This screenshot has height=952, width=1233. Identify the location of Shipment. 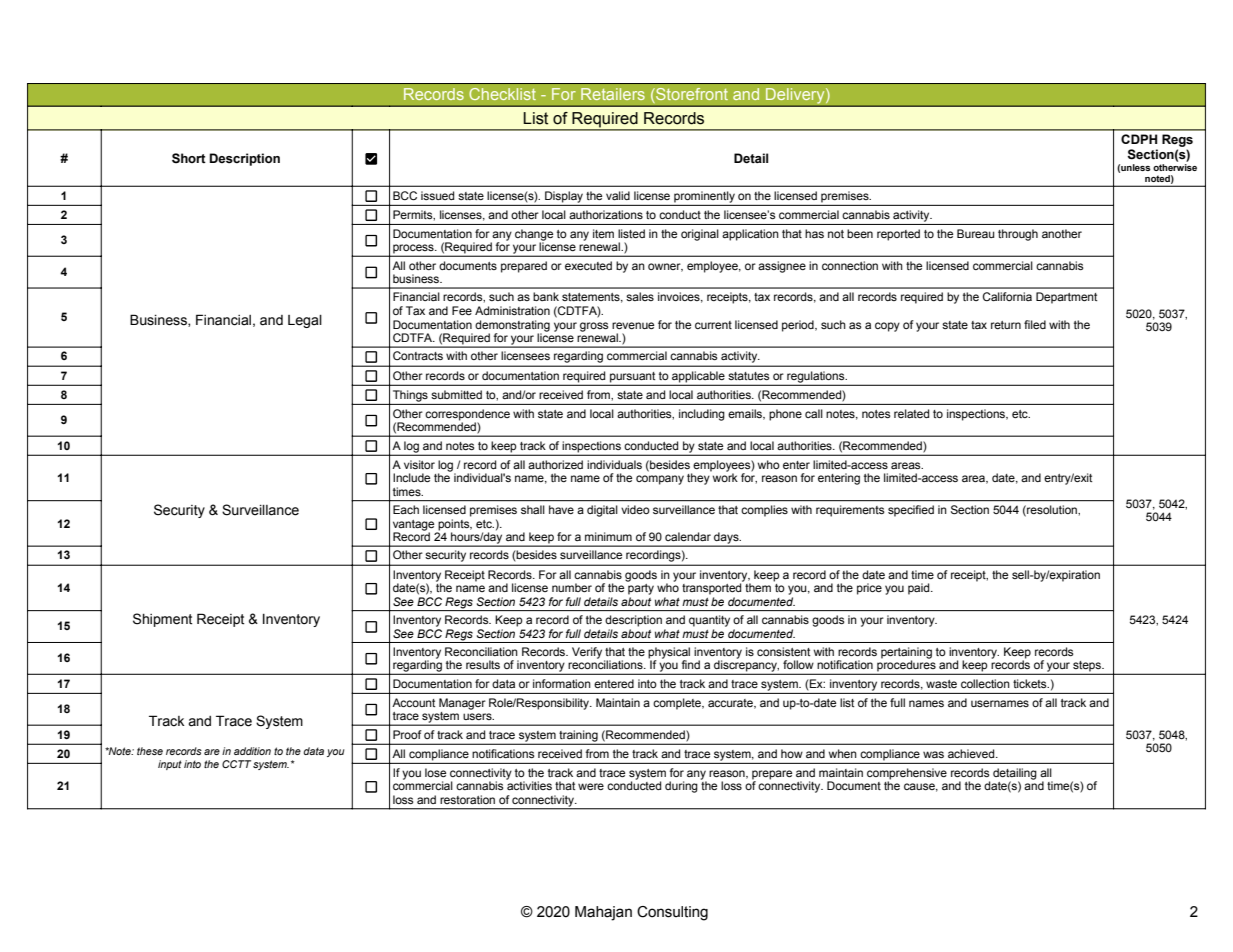
(162, 620).
